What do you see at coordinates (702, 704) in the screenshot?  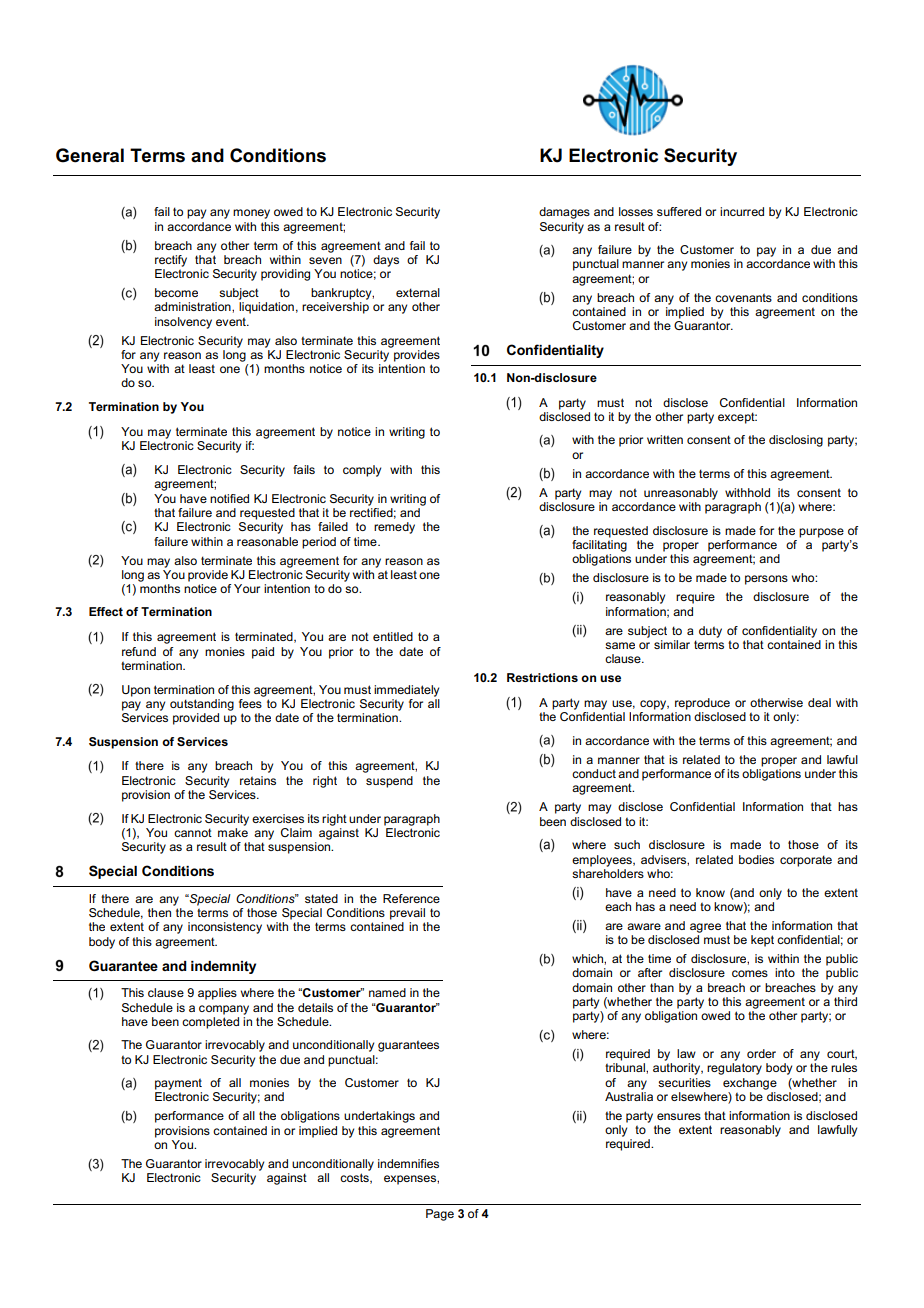 I see `reproduce` at bounding box center [702, 704].
